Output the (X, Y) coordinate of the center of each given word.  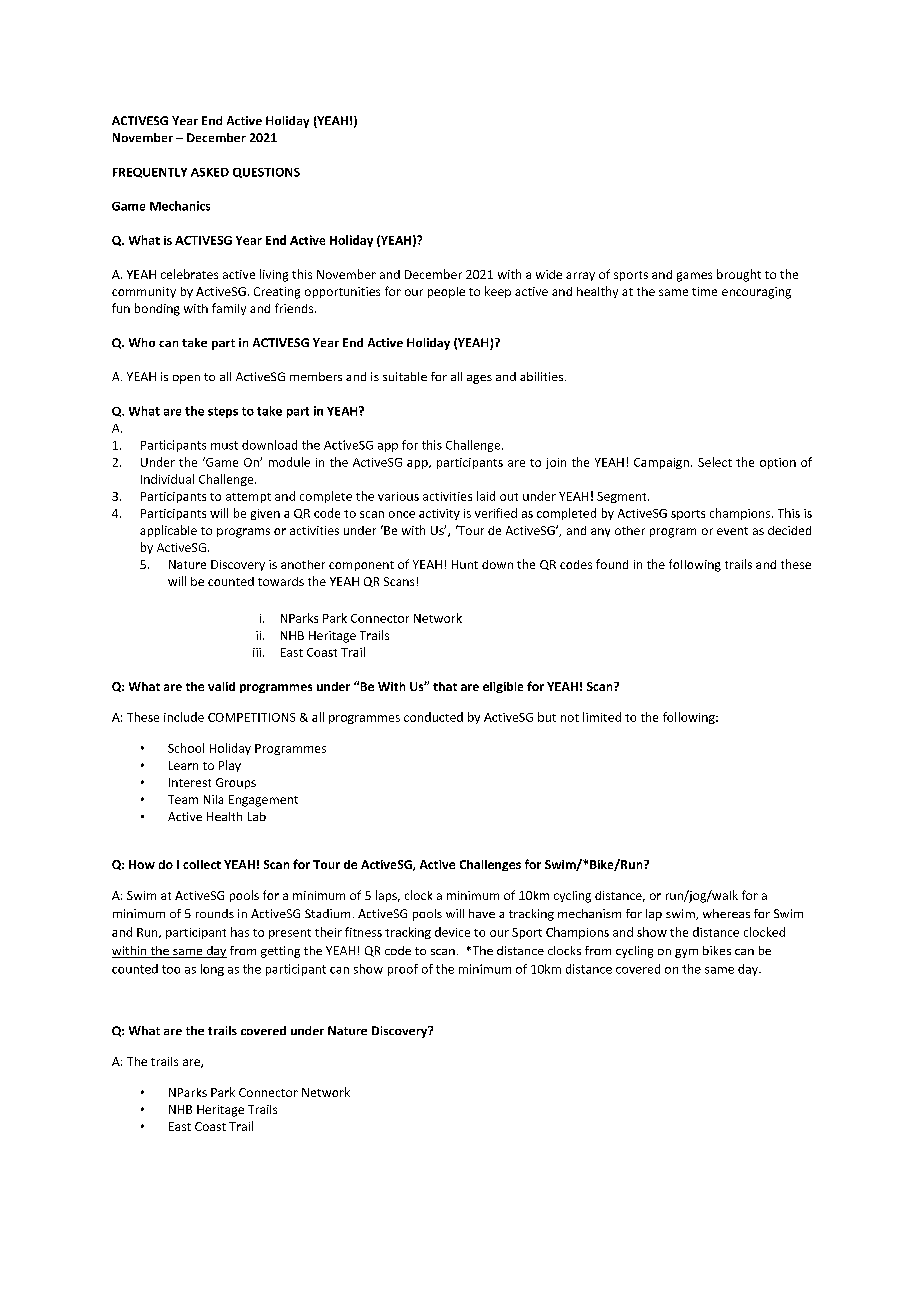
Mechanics (180, 206)
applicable (168, 531)
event (732, 531)
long (212, 970)
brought (739, 275)
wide (549, 274)
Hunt (465, 564)
